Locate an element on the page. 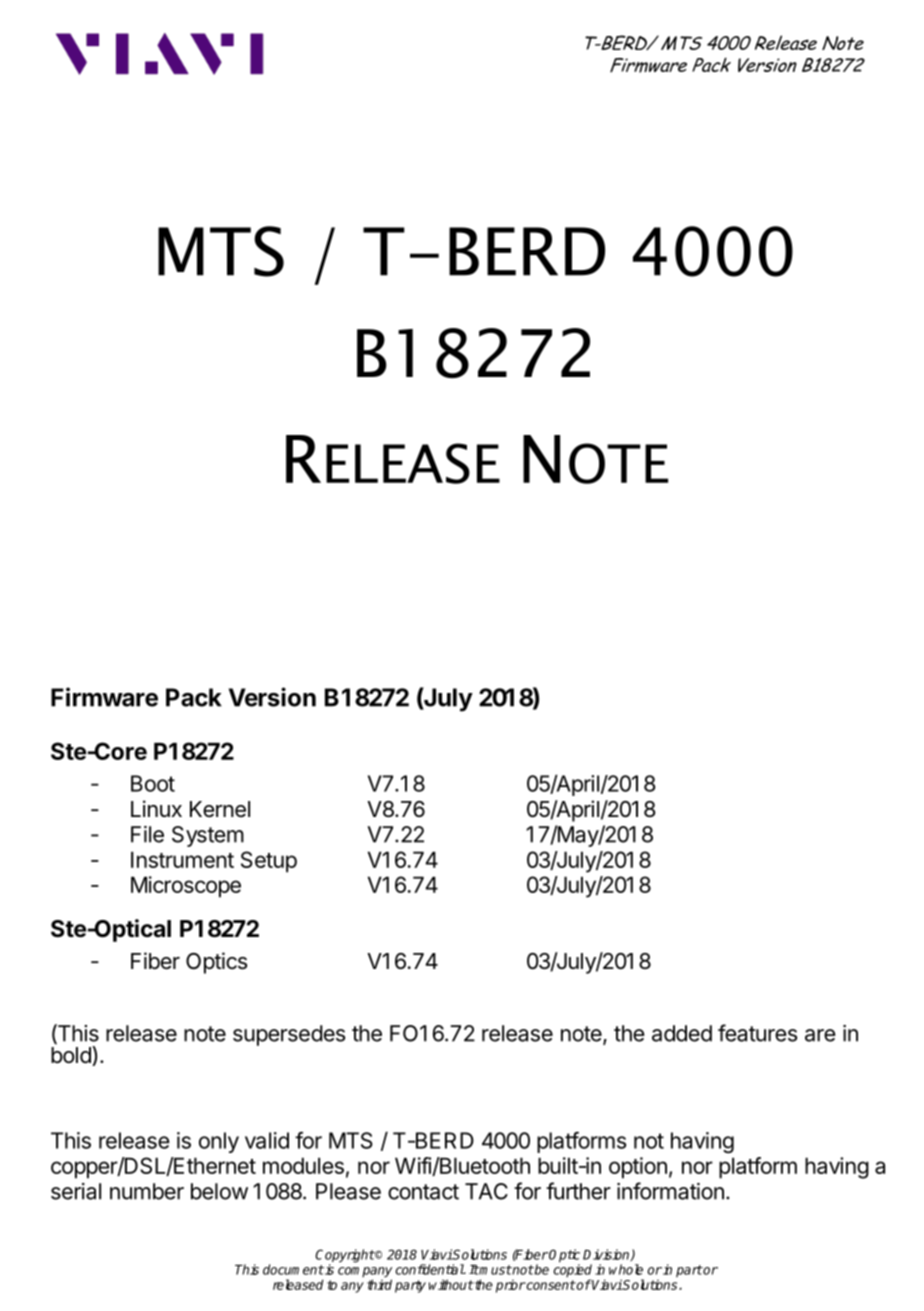 The image size is (924, 1311). supersedes is located at coordinates (289, 1035).
